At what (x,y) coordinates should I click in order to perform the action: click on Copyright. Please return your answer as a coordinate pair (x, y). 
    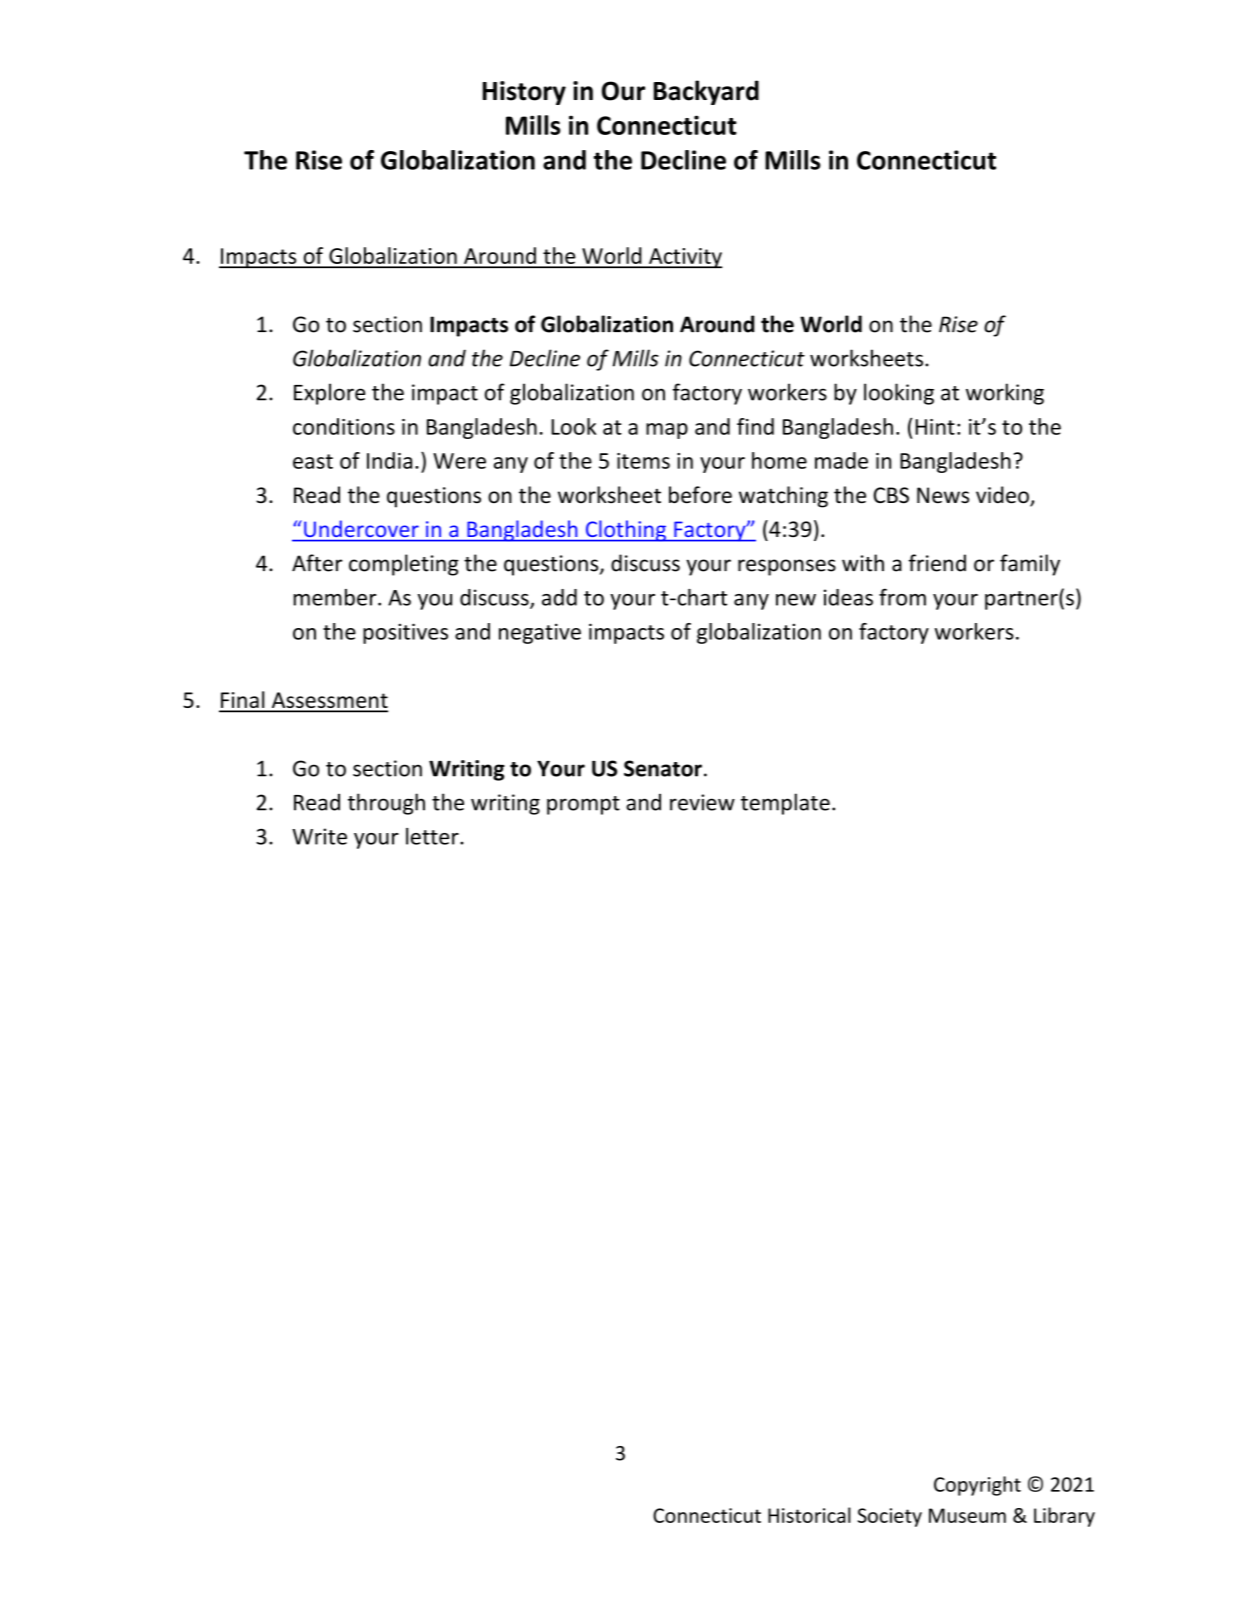
    Looking at the image, I should click on (977, 1486).
